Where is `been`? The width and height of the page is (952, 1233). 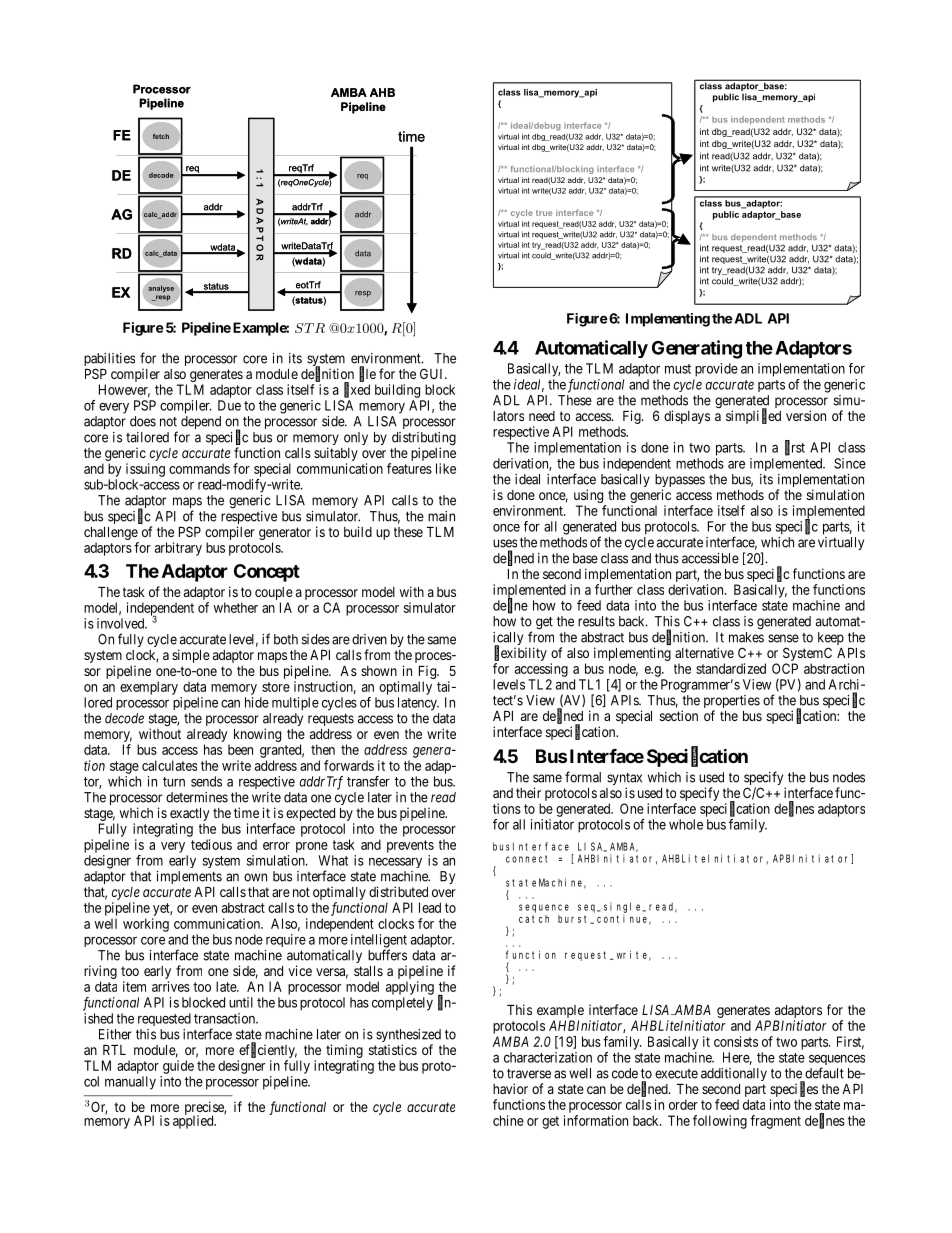 been is located at coordinates (240, 749).
